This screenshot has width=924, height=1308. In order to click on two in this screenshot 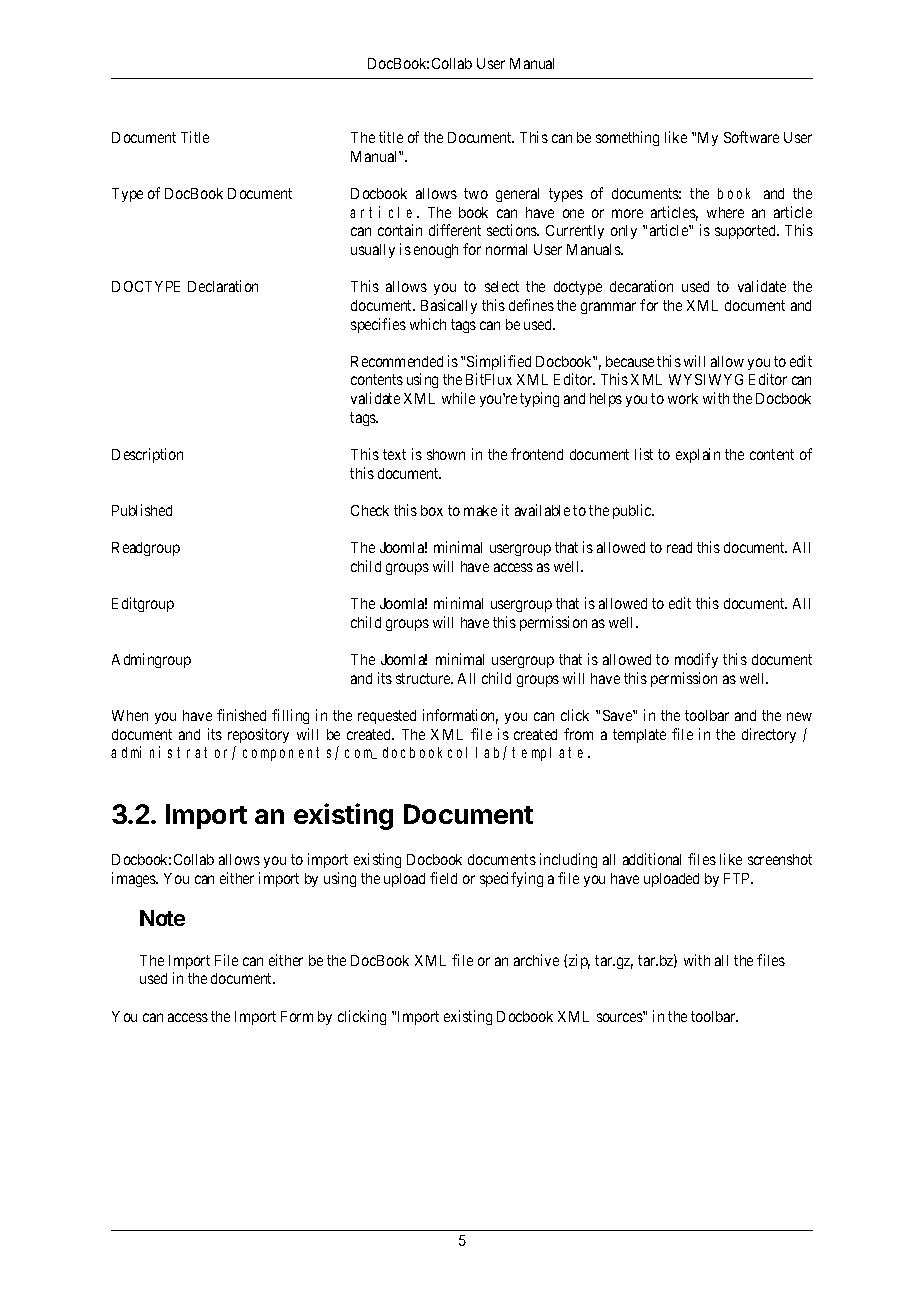, I will do `click(476, 193)`.
